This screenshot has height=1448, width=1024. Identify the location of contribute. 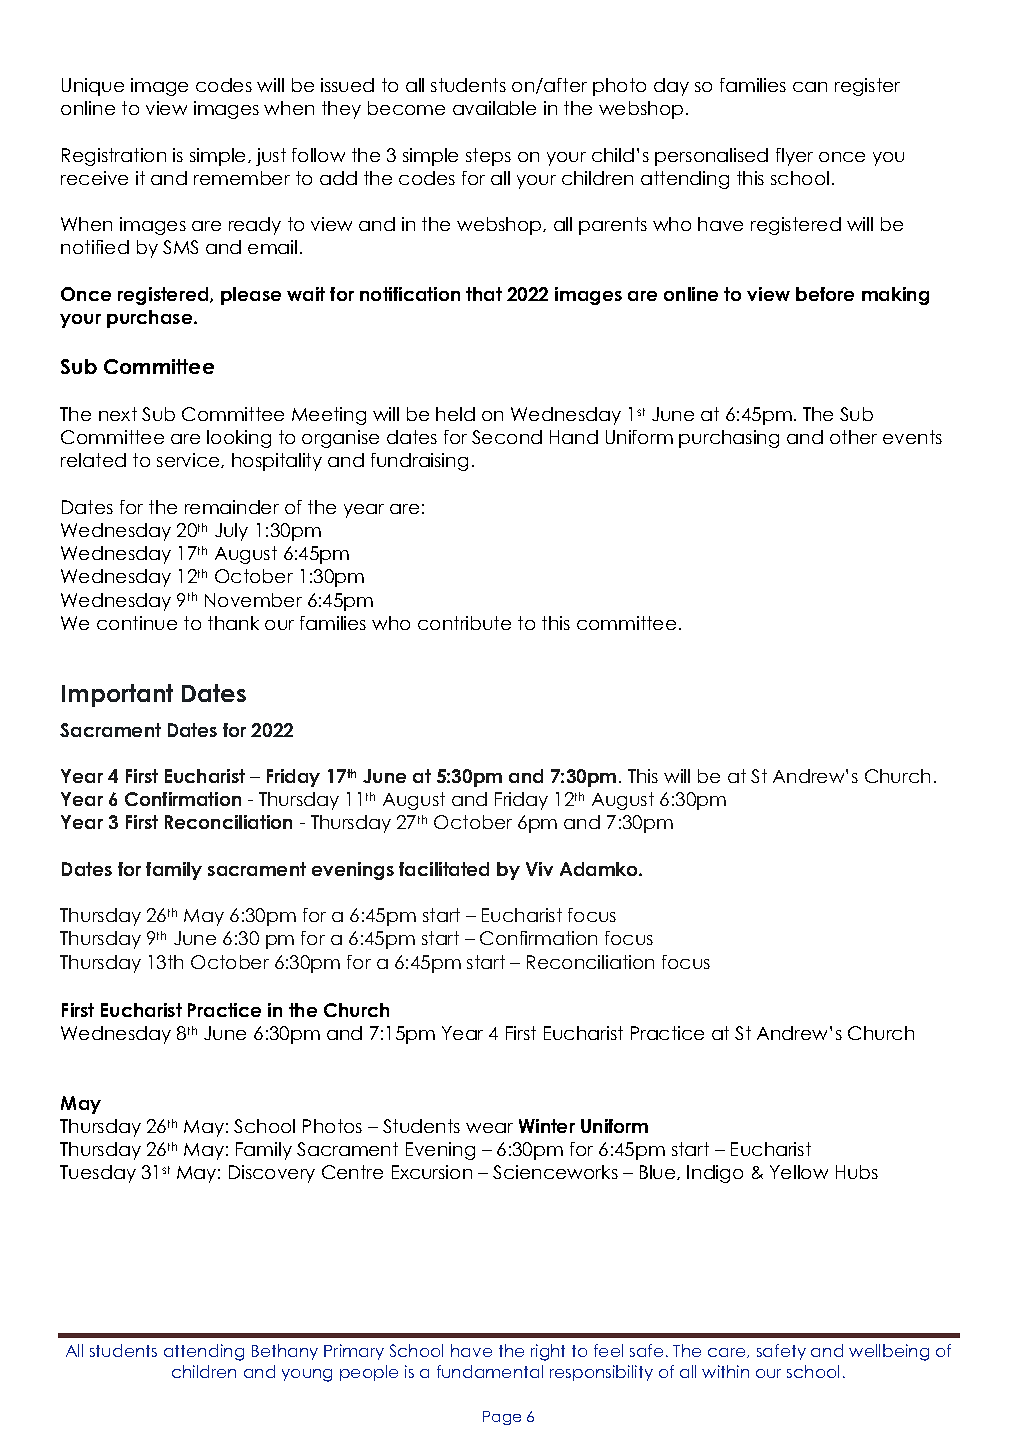
(464, 623).
